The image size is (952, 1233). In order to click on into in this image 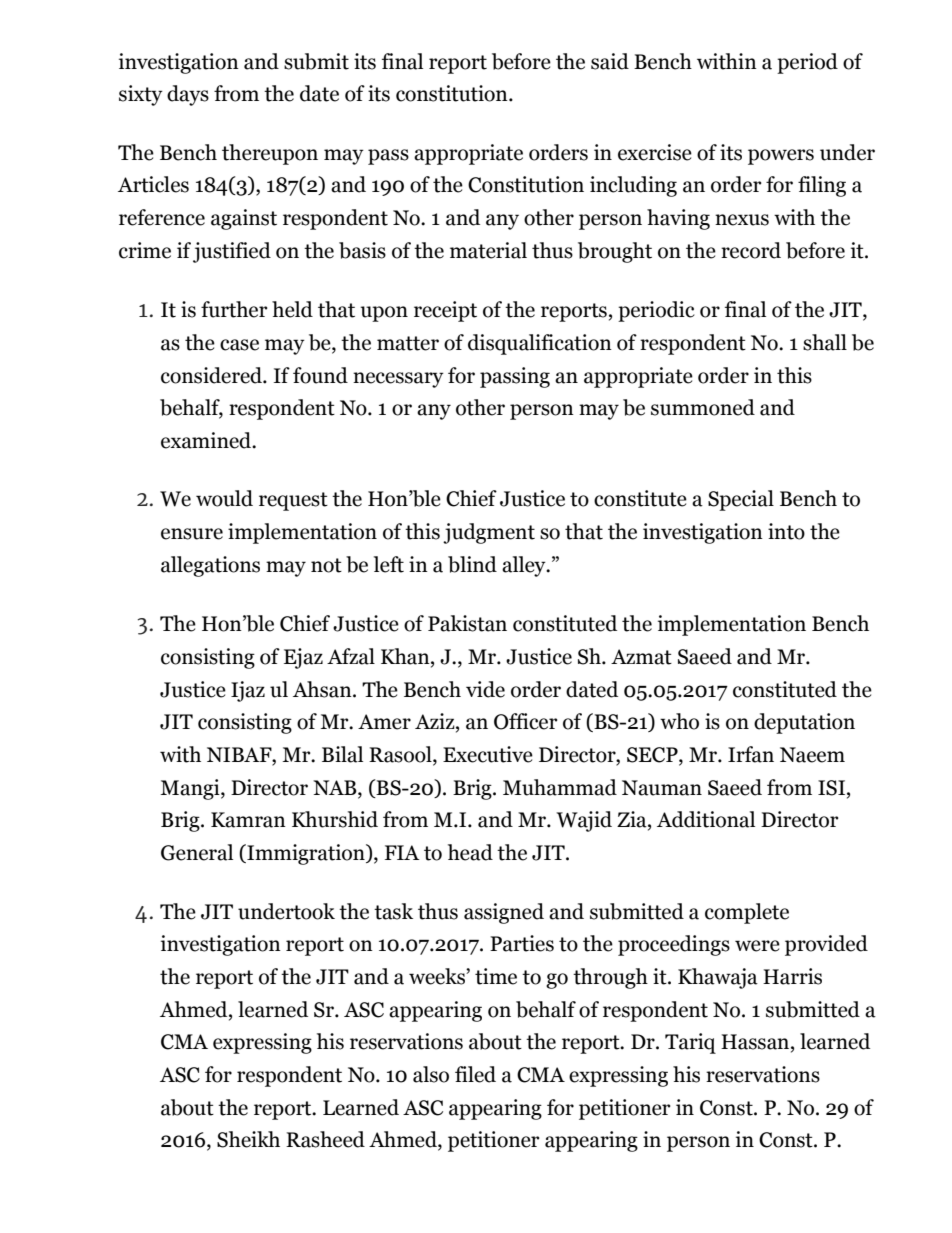, I will do `click(786, 531)`.
